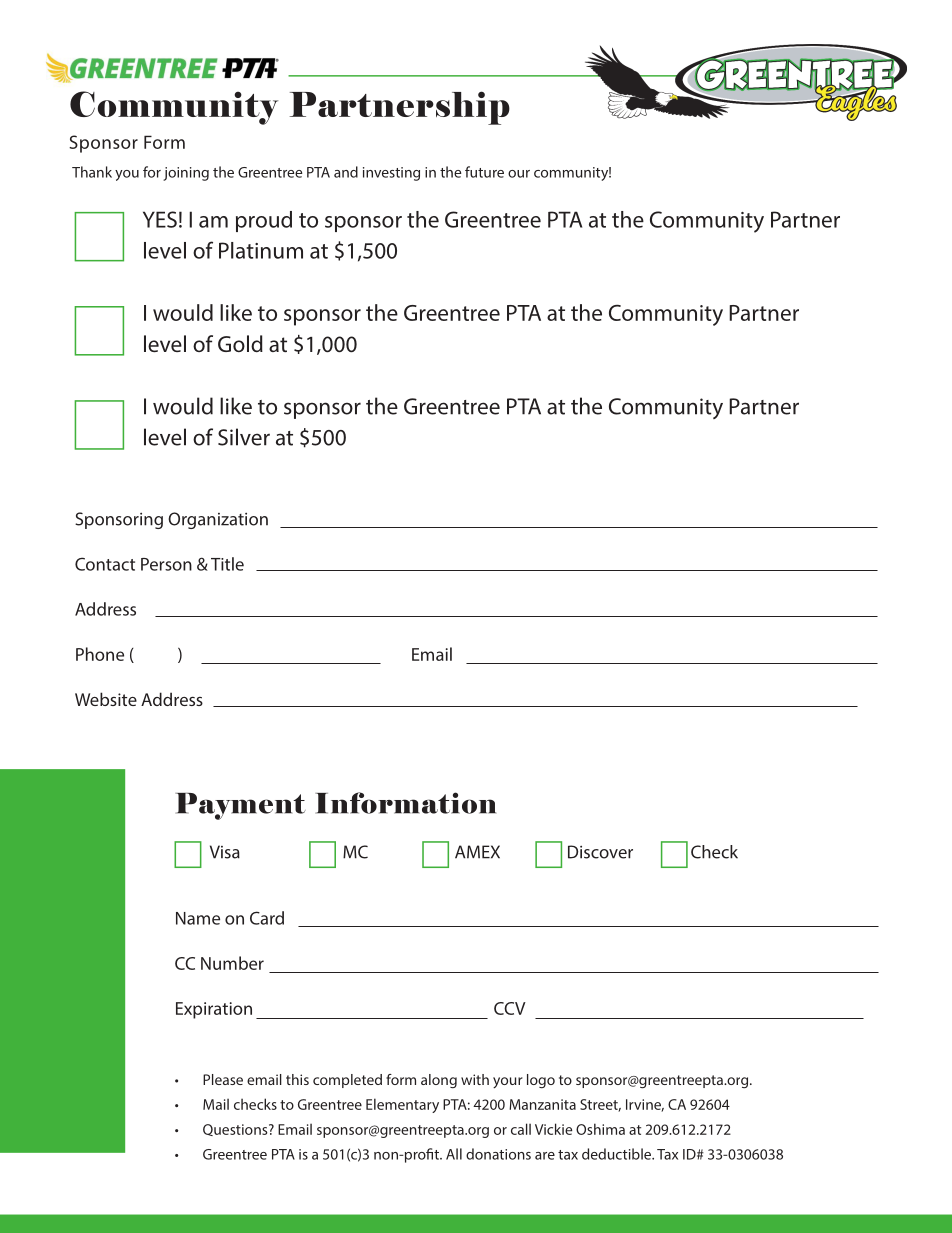 The width and height of the screenshot is (952, 1233). I want to click on Card, so click(267, 918).
